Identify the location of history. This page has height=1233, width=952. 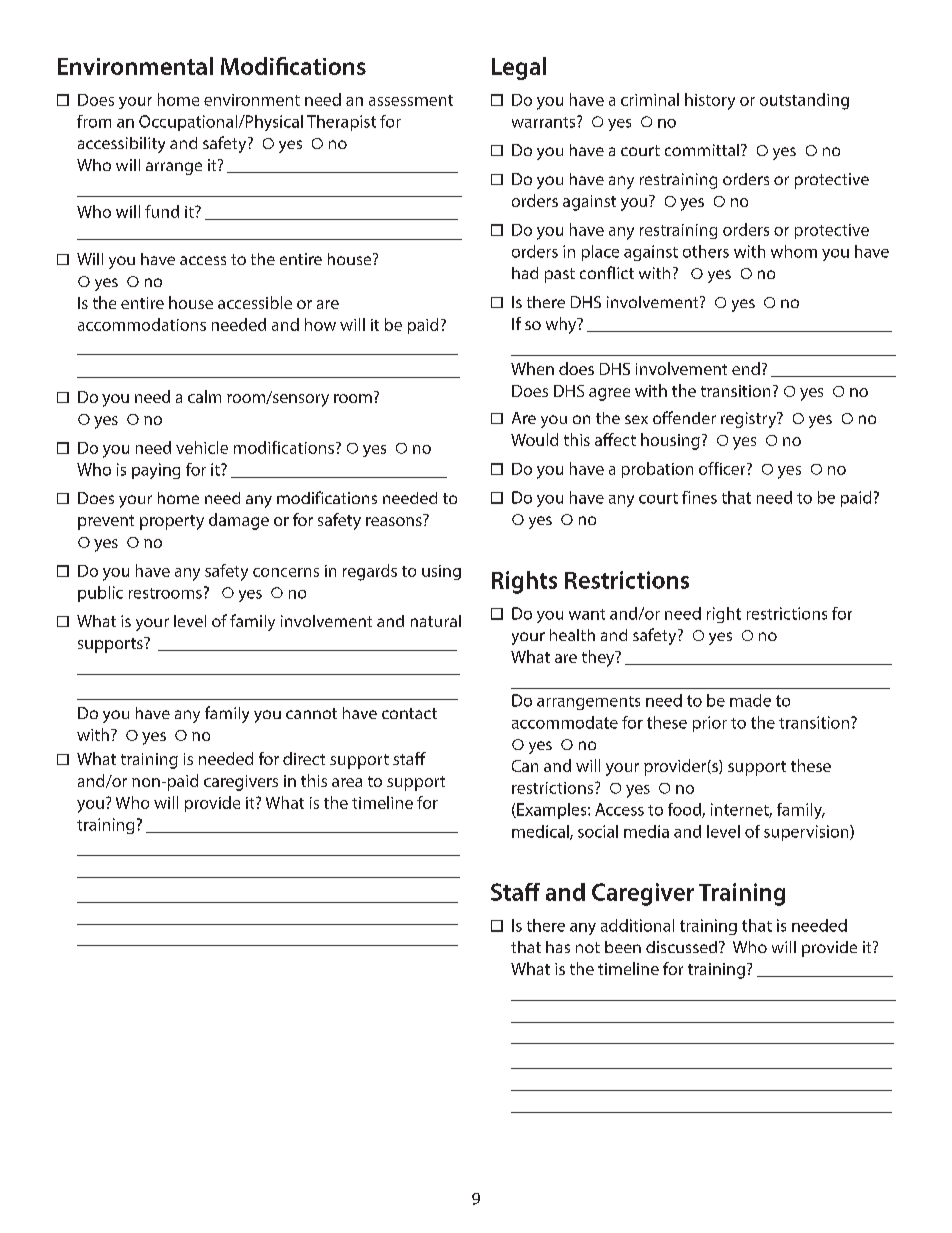
(710, 101).
